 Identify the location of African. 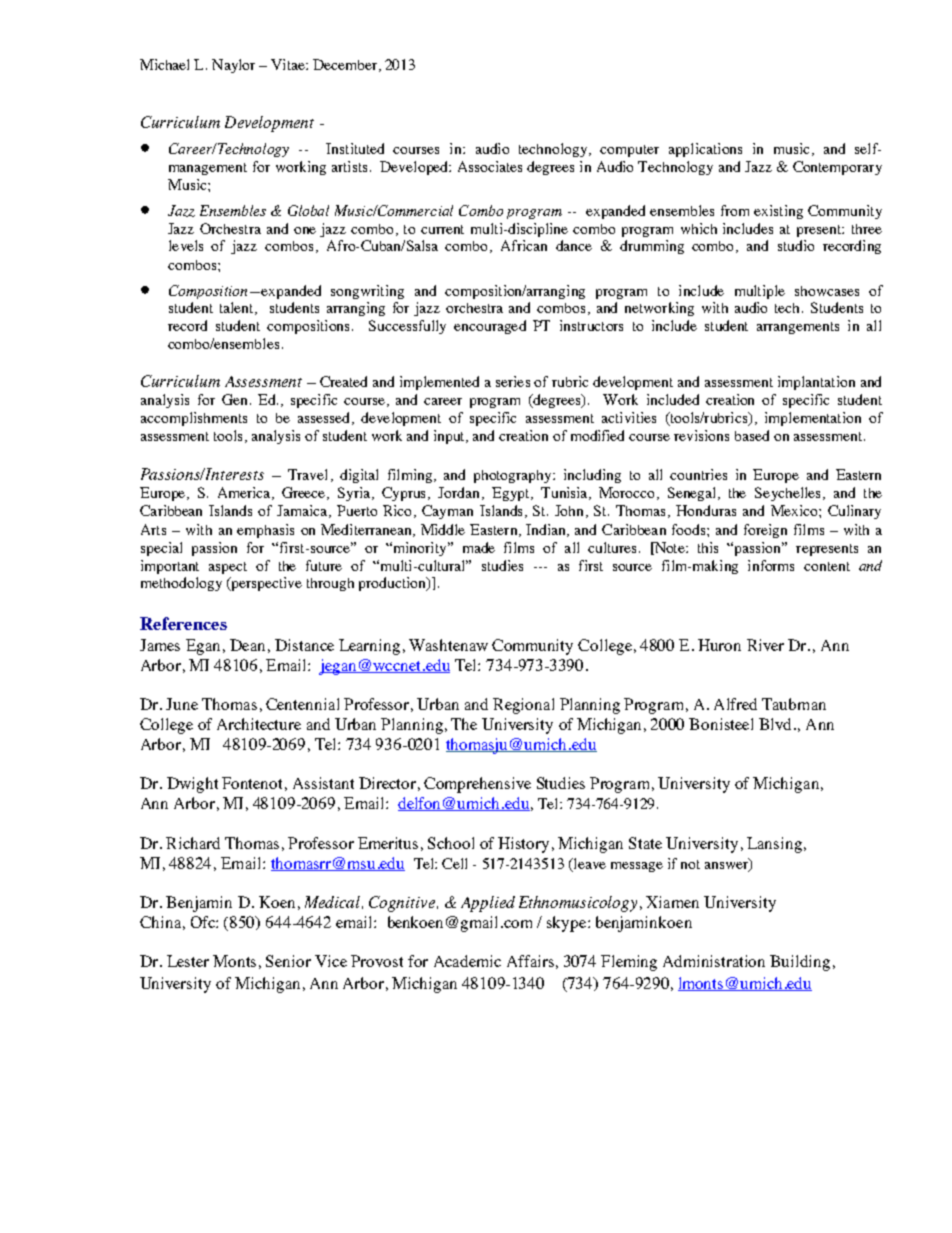
(524, 245).
